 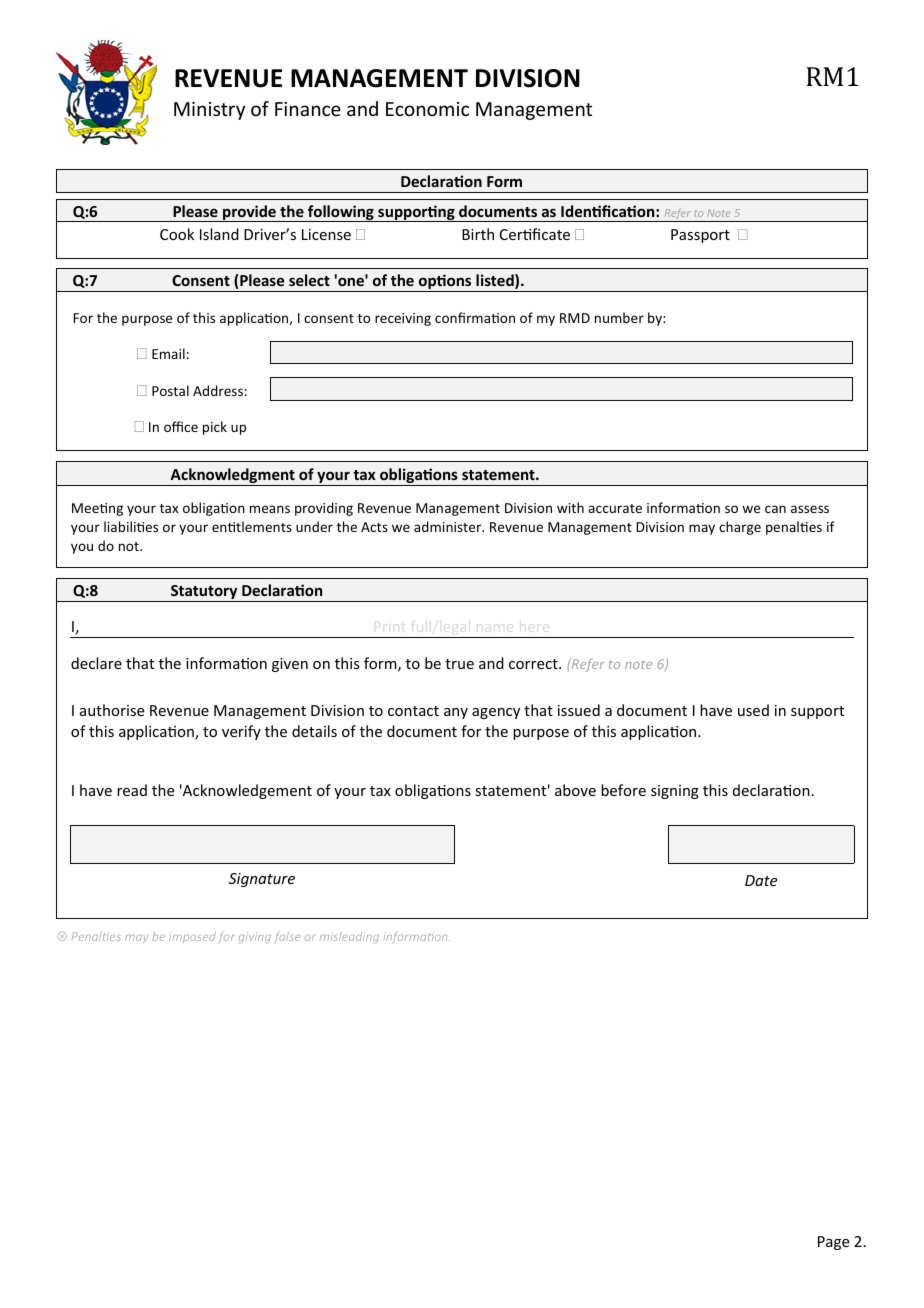 What do you see at coordinates (459, 664) in the screenshot?
I see `true` at bounding box center [459, 664].
